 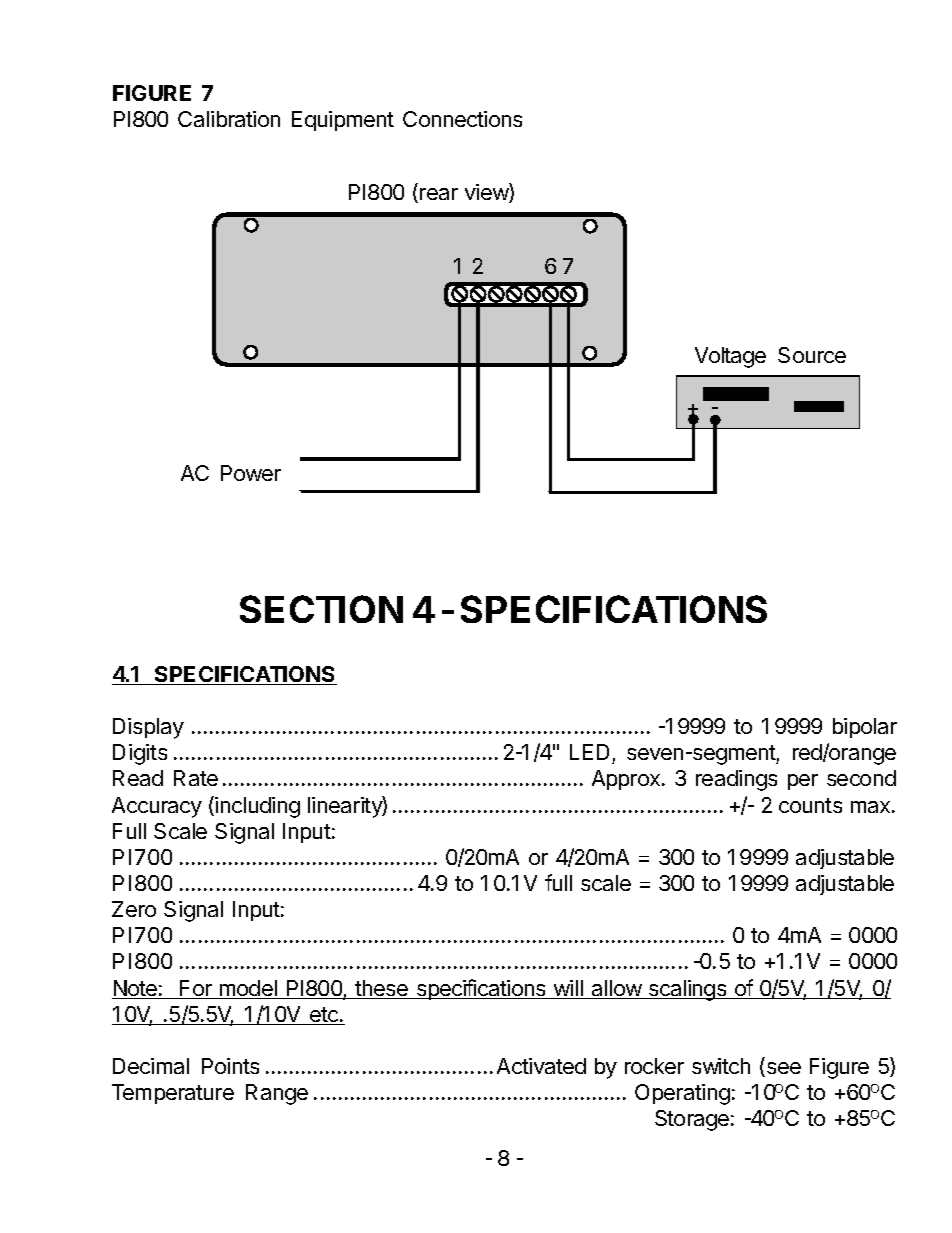 I want to click on LED, so click(x=589, y=752).
